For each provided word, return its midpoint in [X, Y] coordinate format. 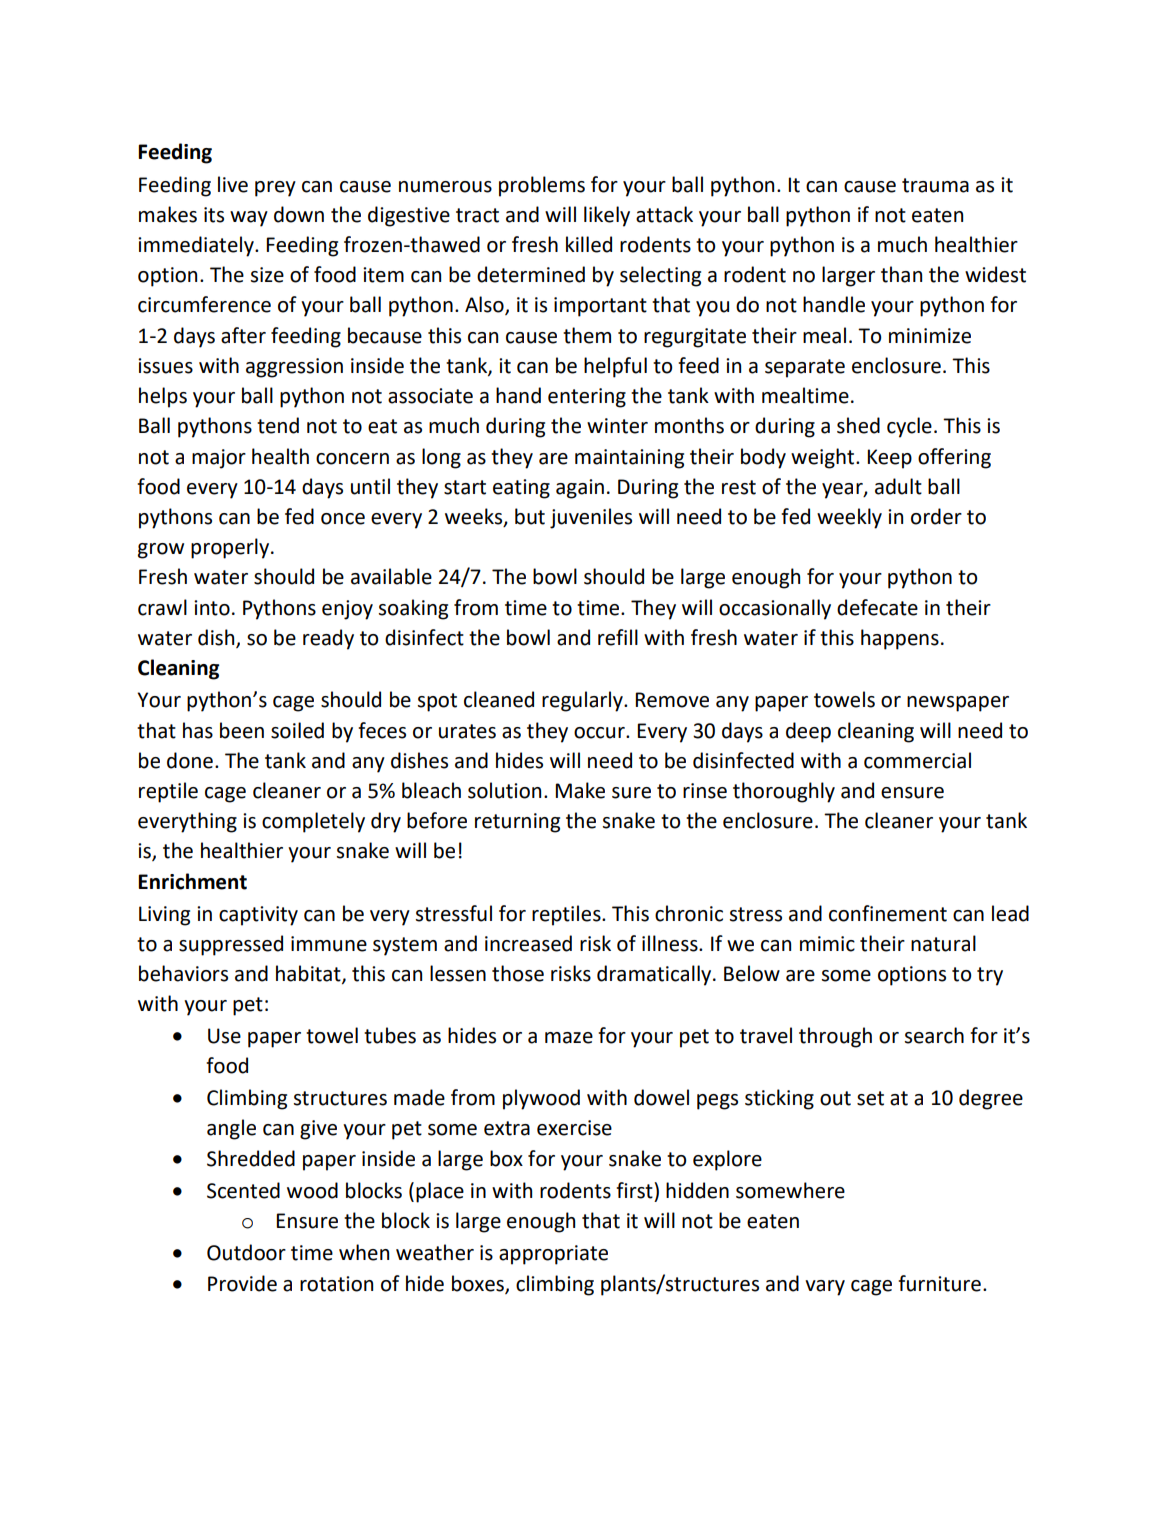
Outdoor [246, 1252]
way [249, 219]
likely [607, 216]
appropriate [553, 1255]
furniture [939, 1283]
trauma [935, 185]
